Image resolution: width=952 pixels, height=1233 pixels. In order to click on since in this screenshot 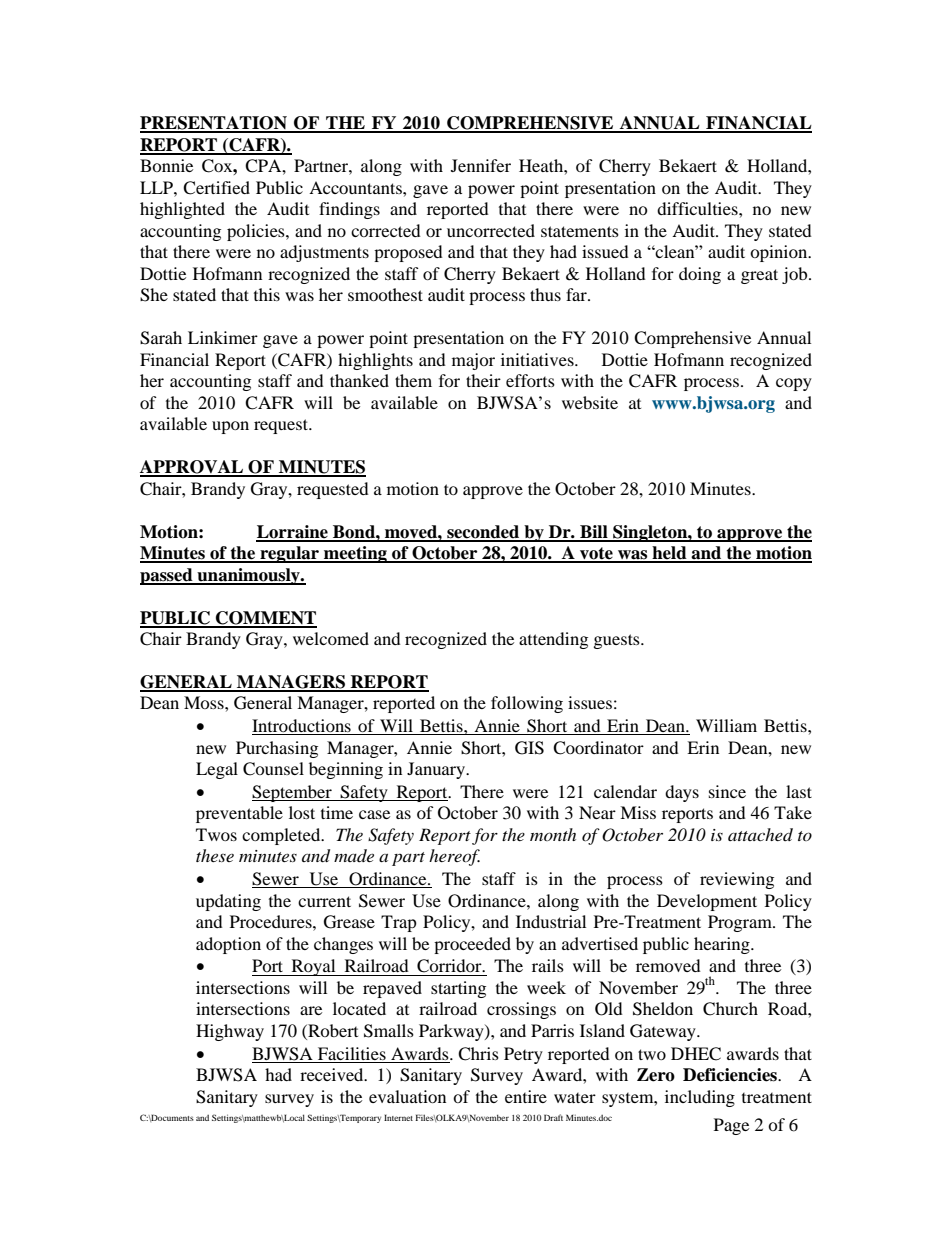, I will do `click(727, 791)`.
